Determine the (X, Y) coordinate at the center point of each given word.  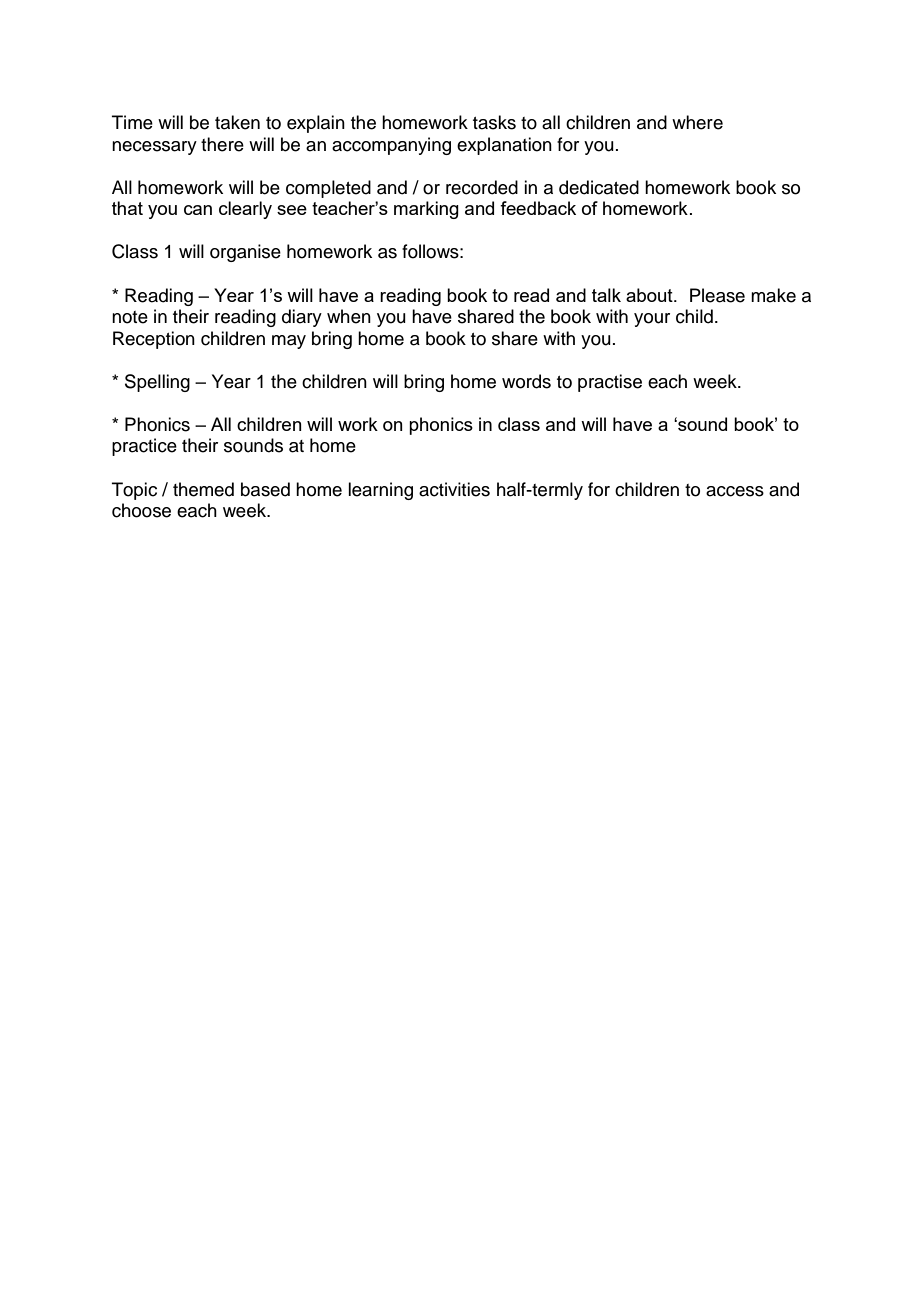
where (697, 122)
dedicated (599, 187)
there (222, 144)
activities (454, 489)
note (130, 317)
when (349, 316)
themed (203, 489)
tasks (494, 122)
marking (426, 210)
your (652, 320)
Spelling (157, 383)
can (198, 210)
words (526, 381)
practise (610, 383)
